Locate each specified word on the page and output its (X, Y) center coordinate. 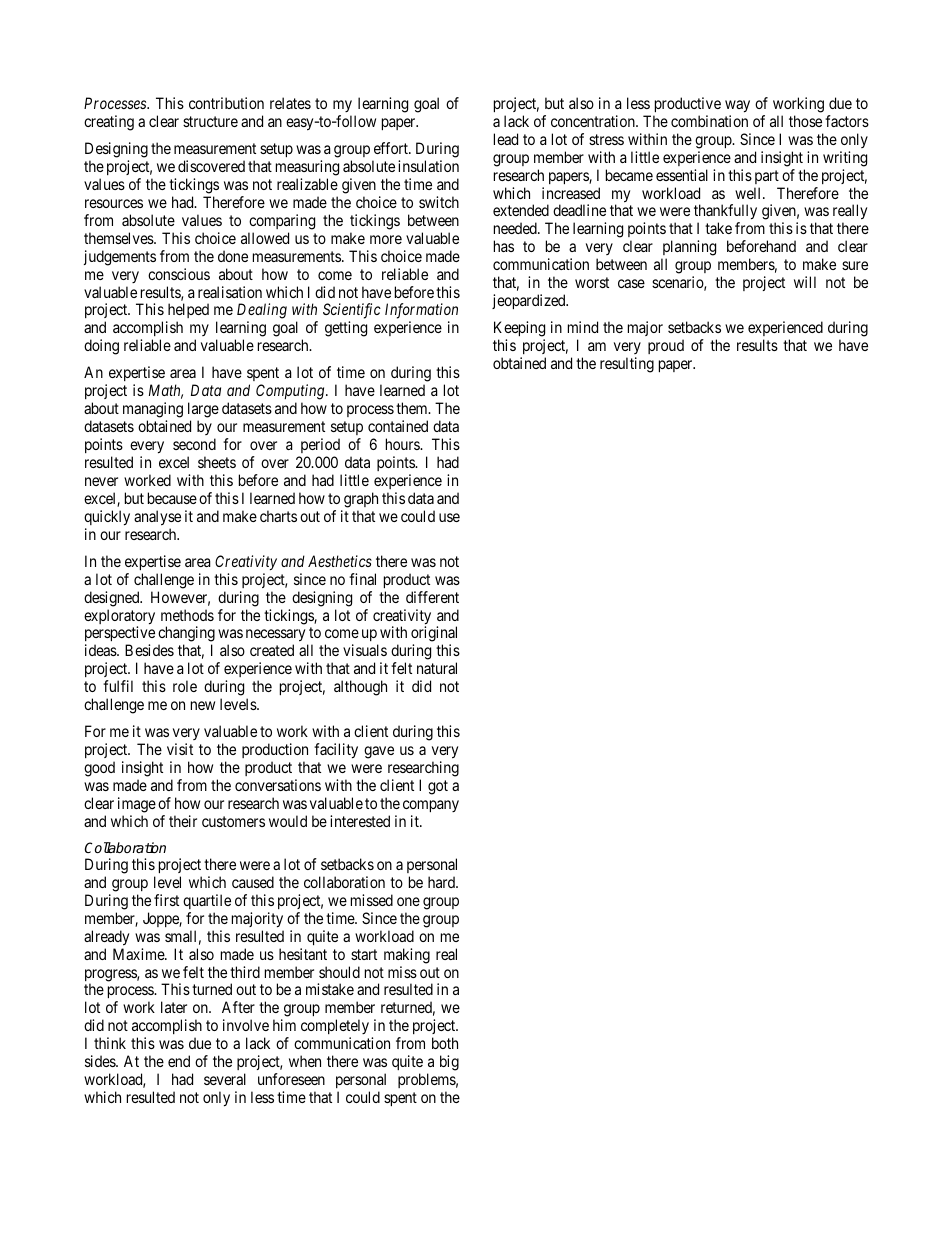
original (434, 635)
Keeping (519, 330)
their (183, 821)
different (432, 597)
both (445, 1043)
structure (210, 121)
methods (187, 615)
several (225, 1079)
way (737, 106)
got (438, 787)
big (449, 1063)
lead (506, 139)
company (431, 806)
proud (666, 346)
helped (187, 312)
